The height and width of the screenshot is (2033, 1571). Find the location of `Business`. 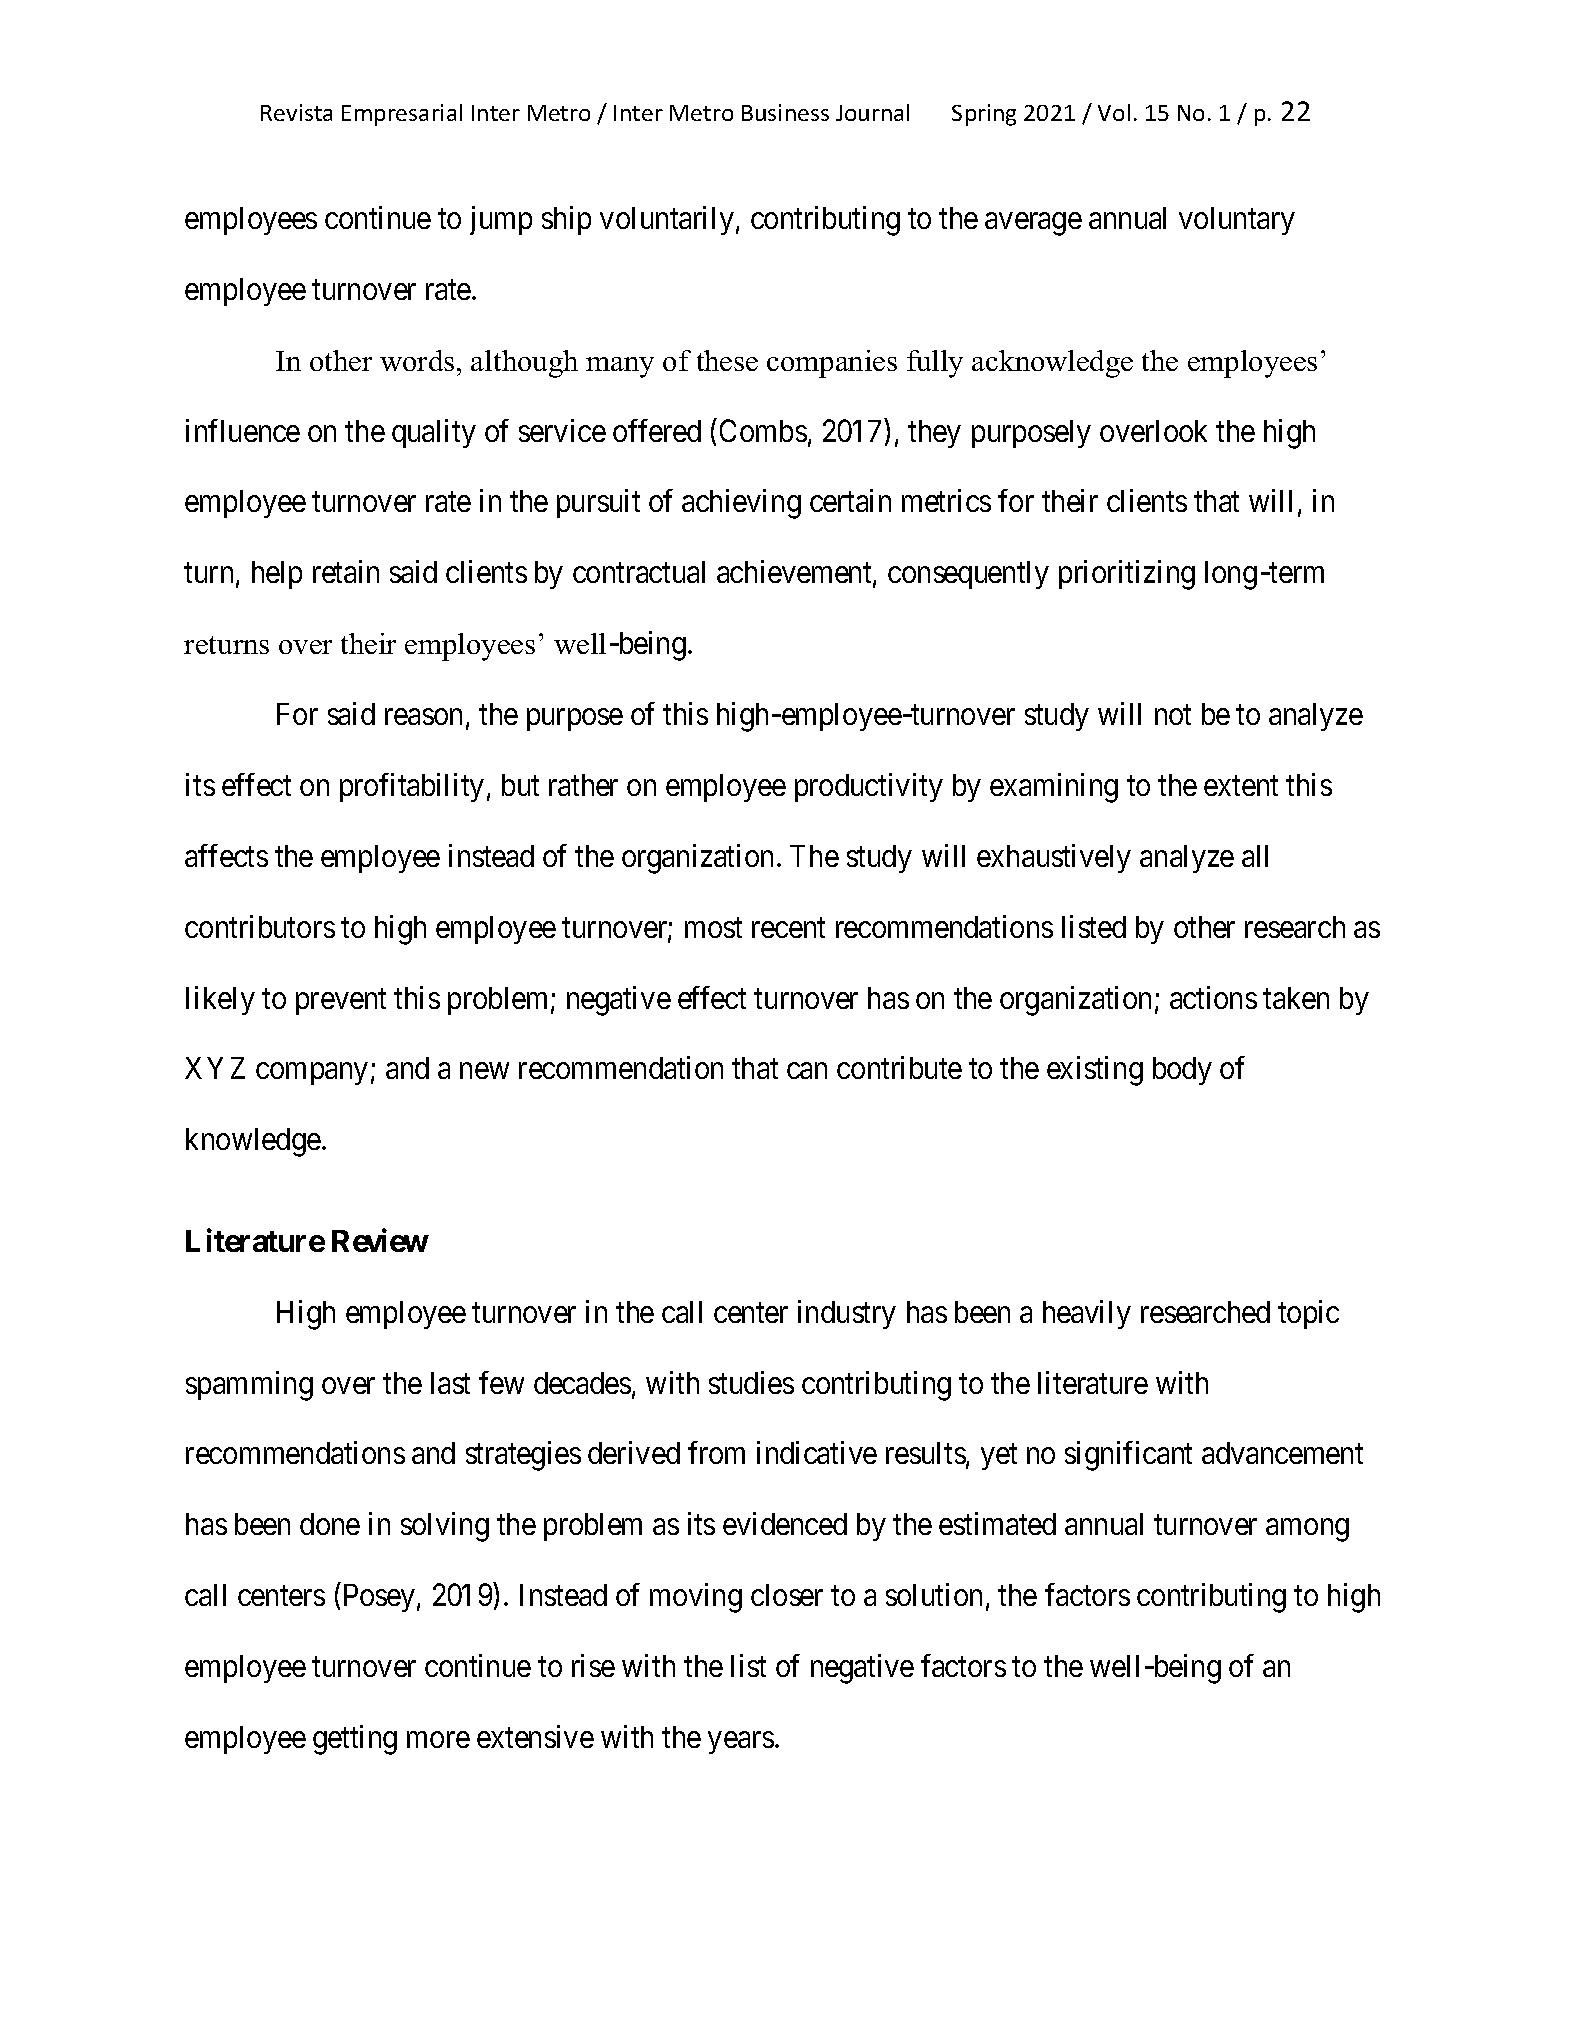

Business is located at coordinates (785, 112).
